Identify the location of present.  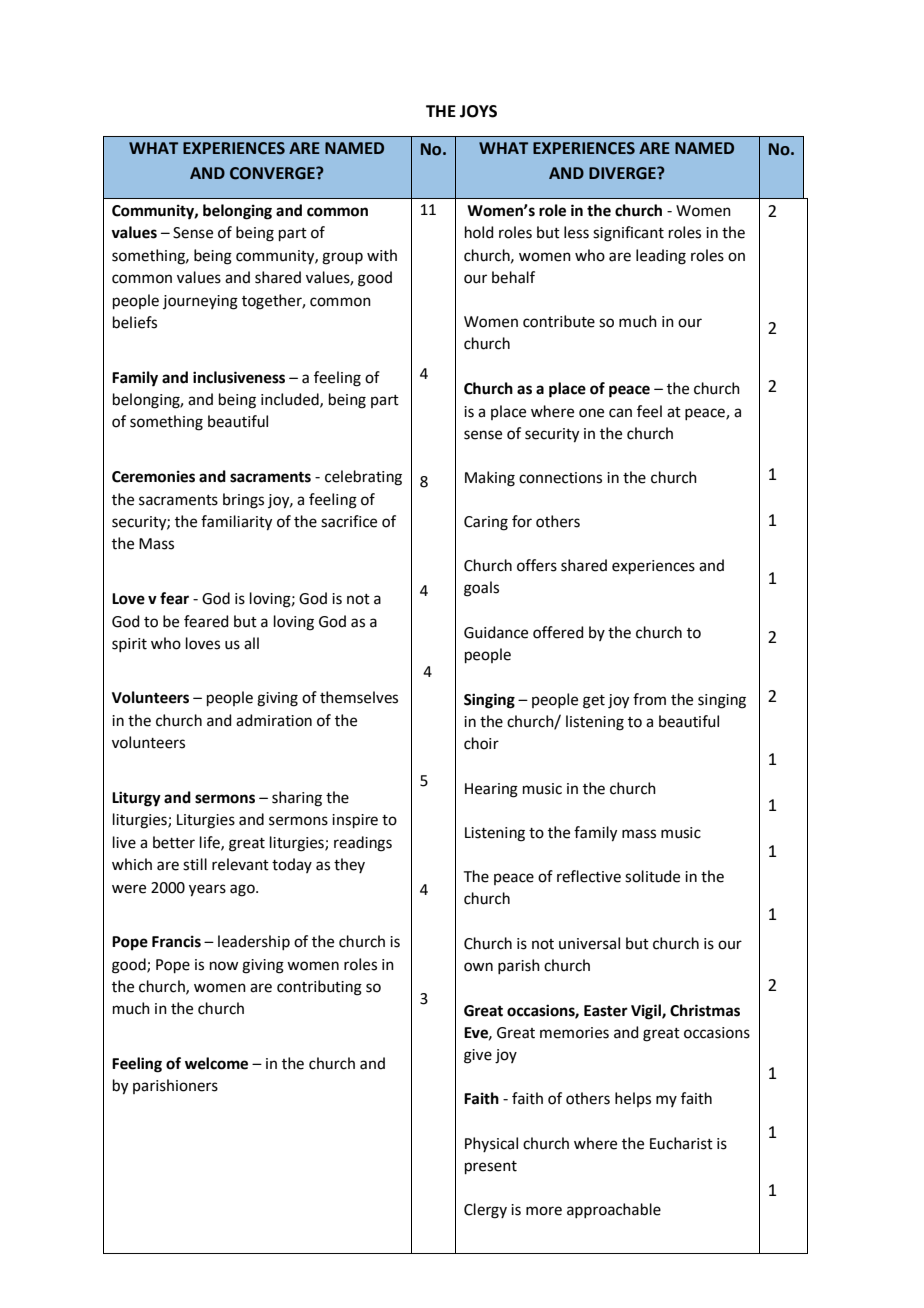
(491, 1167).
